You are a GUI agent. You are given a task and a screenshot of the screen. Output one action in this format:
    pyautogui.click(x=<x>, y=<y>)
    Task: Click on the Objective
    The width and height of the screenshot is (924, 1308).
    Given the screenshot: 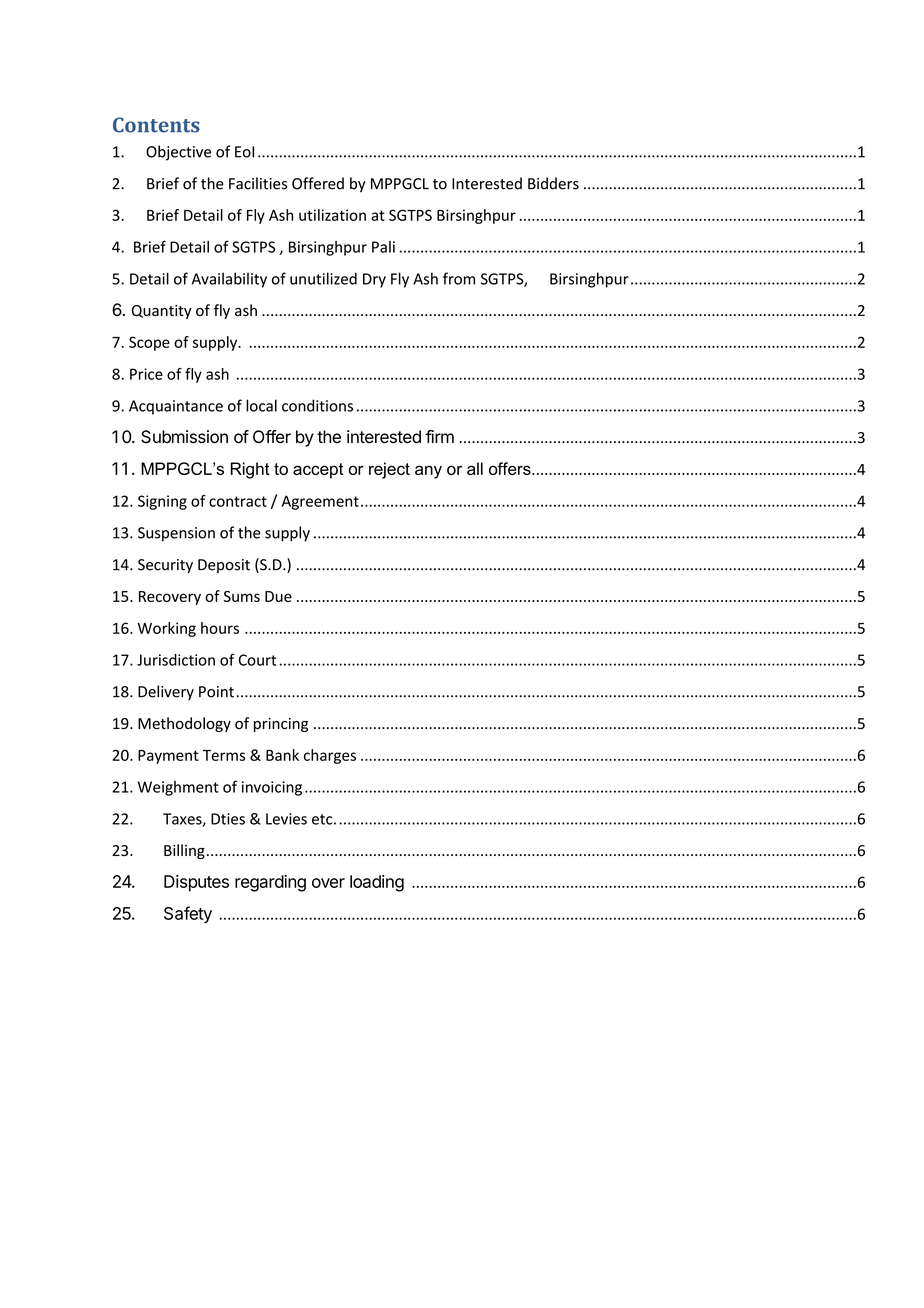 What is the action you would take?
    pyautogui.click(x=178, y=153)
